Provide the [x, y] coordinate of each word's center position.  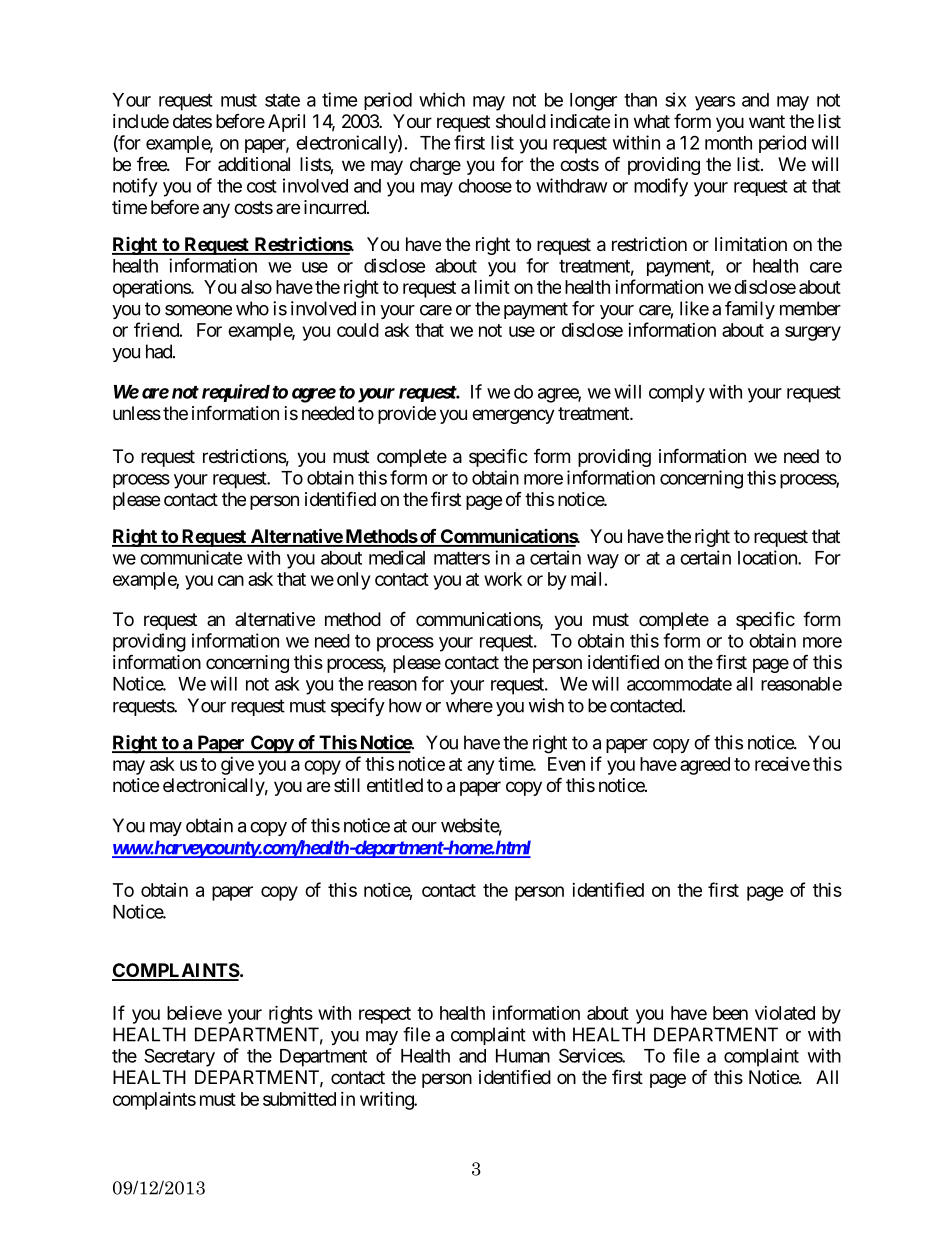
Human [523, 1056]
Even [566, 764]
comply [677, 394]
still [347, 785]
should [521, 121]
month [728, 143]
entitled [395, 785]
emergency [513, 416]
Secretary [179, 1057]
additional [254, 164]
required [236, 393]
